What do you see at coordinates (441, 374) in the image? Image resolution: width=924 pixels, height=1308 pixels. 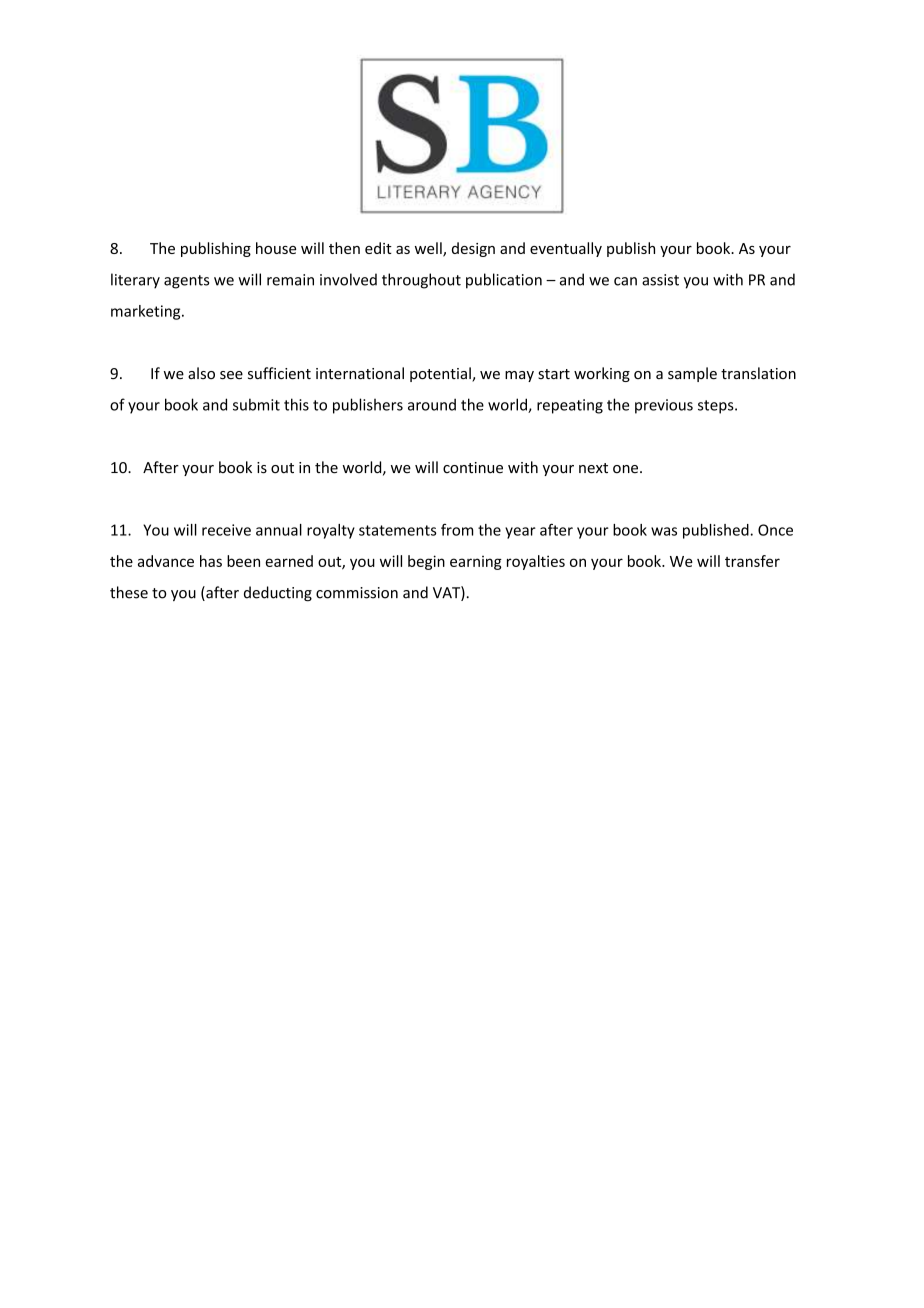 I see `potential` at bounding box center [441, 374].
